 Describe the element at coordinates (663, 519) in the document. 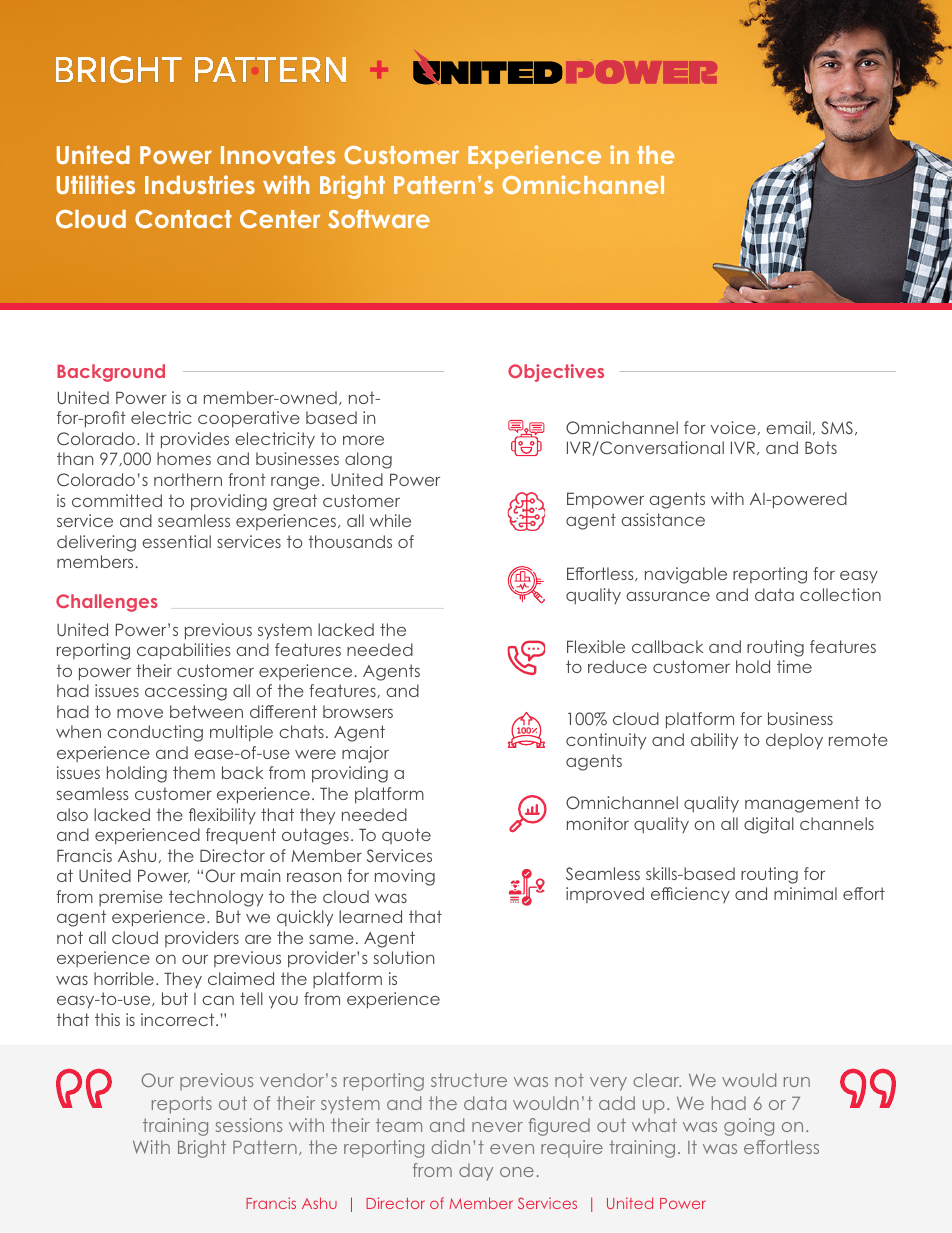

I see `assistance` at that location.
